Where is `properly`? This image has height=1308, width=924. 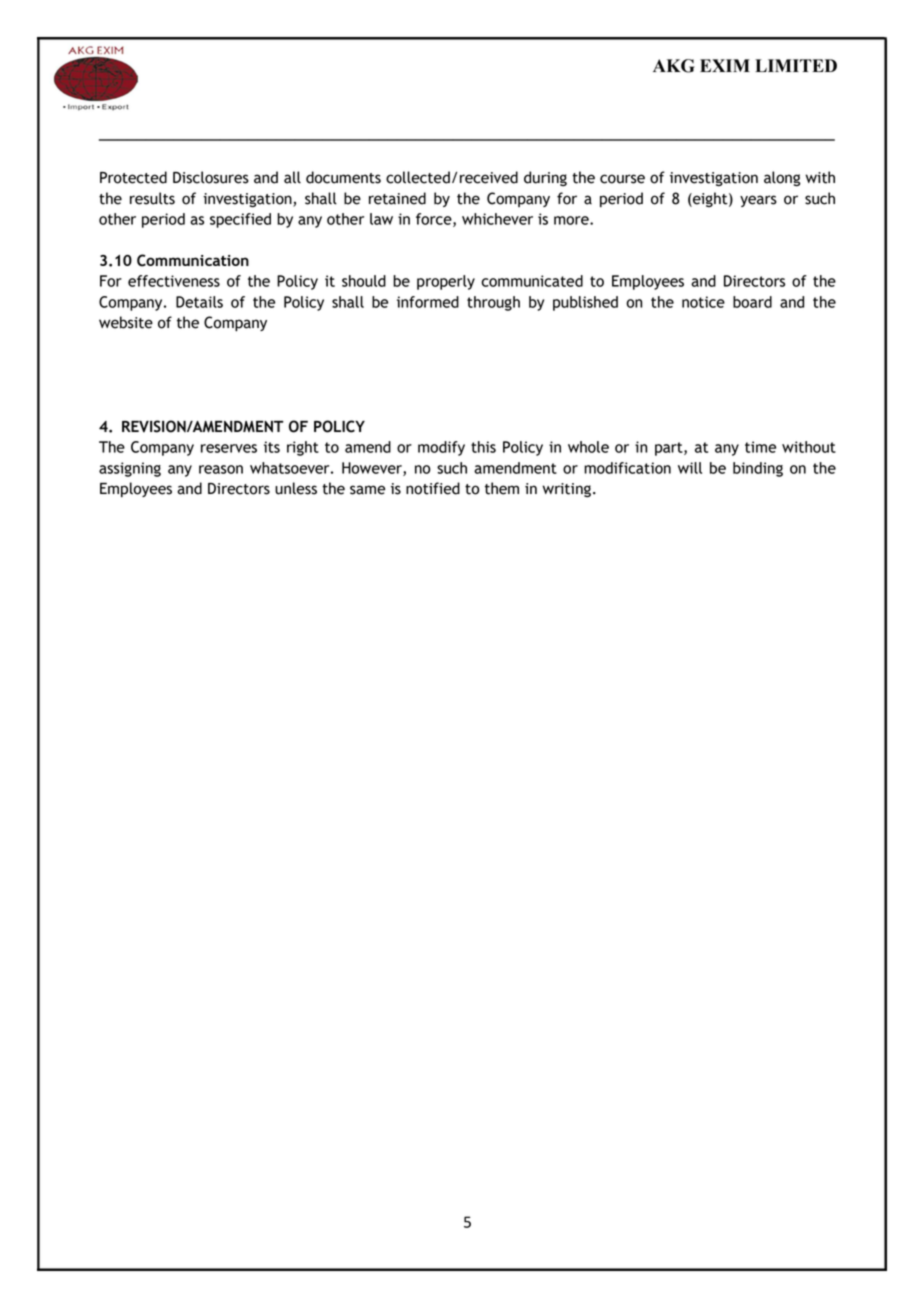 properly is located at coordinates (446, 282).
